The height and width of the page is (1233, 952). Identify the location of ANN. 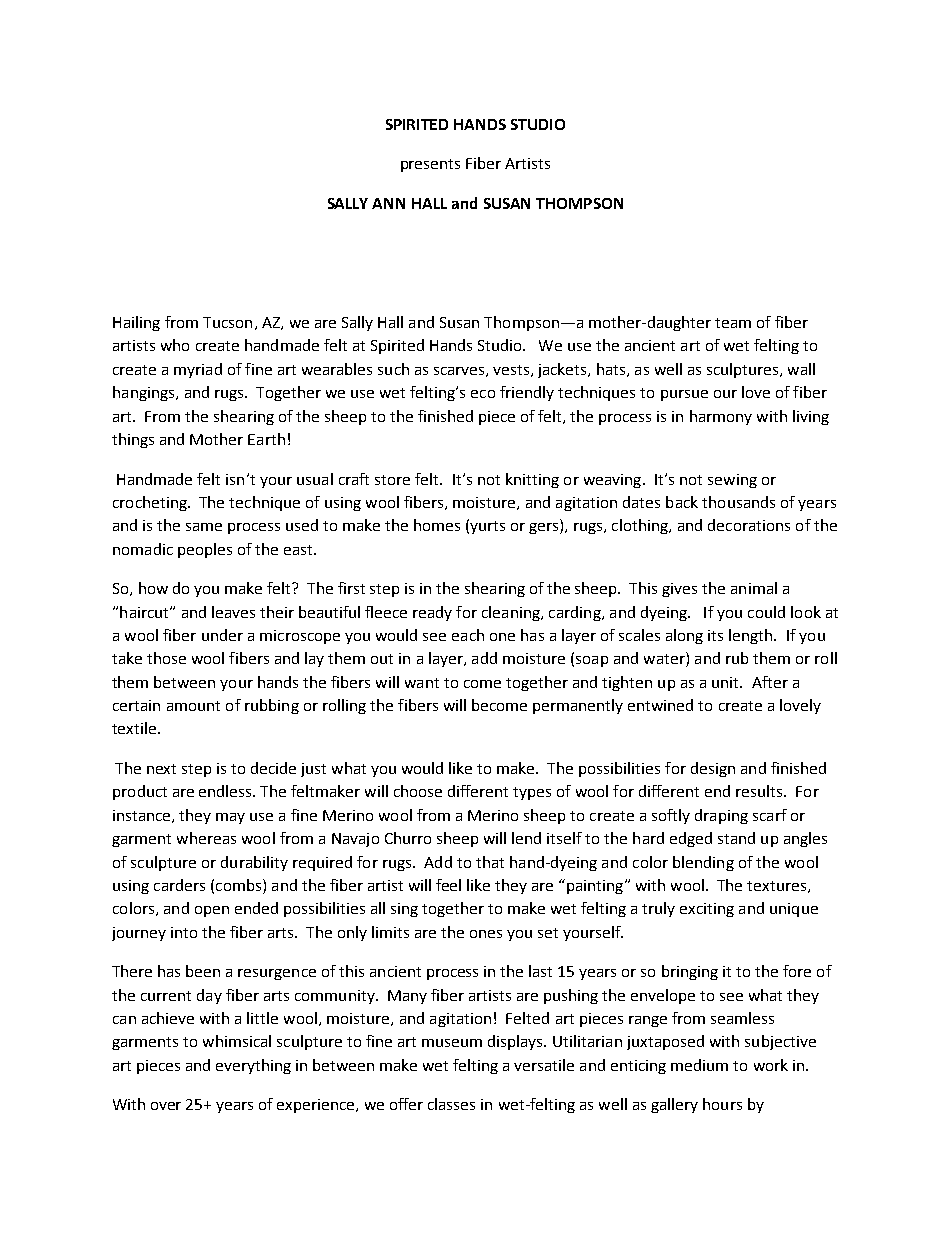
(388, 203).
